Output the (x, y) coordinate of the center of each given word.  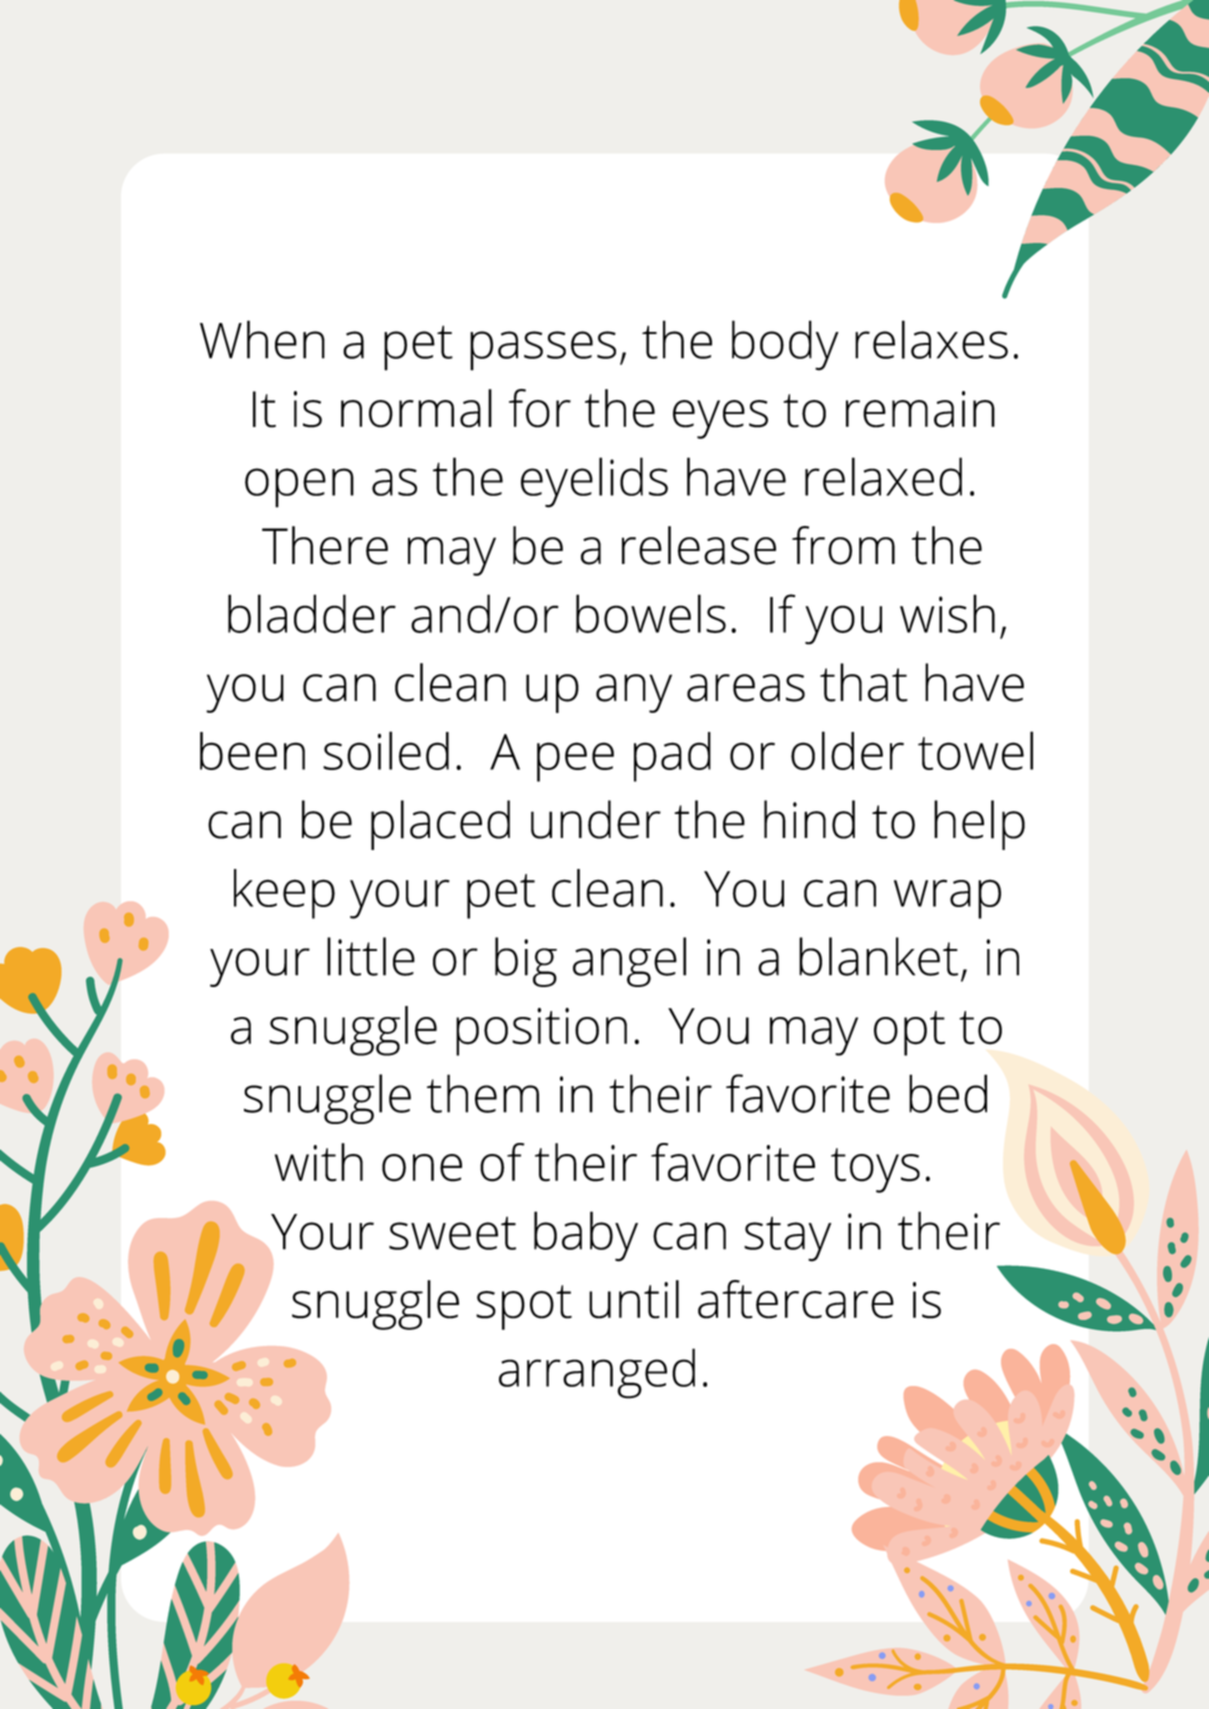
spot (524, 1307)
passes (543, 351)
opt (909, 1033)
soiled (386, 750)
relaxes (931, 339)
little (371, 956)
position (541, 1031)
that (864, 682)
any (634, 693)
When (262, 339)
